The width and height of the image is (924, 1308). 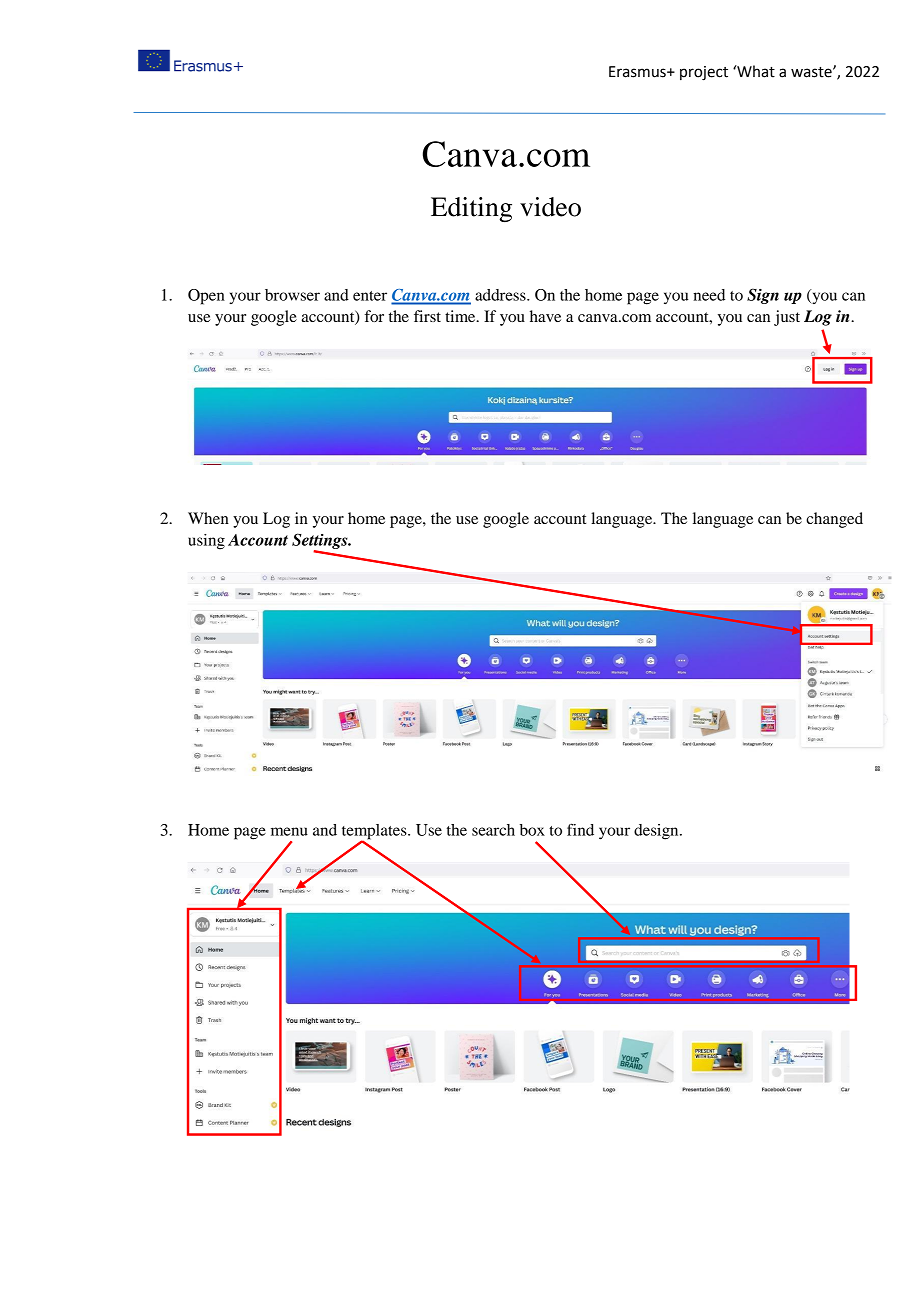 I want to click on using, so click(x=206, y=542).
